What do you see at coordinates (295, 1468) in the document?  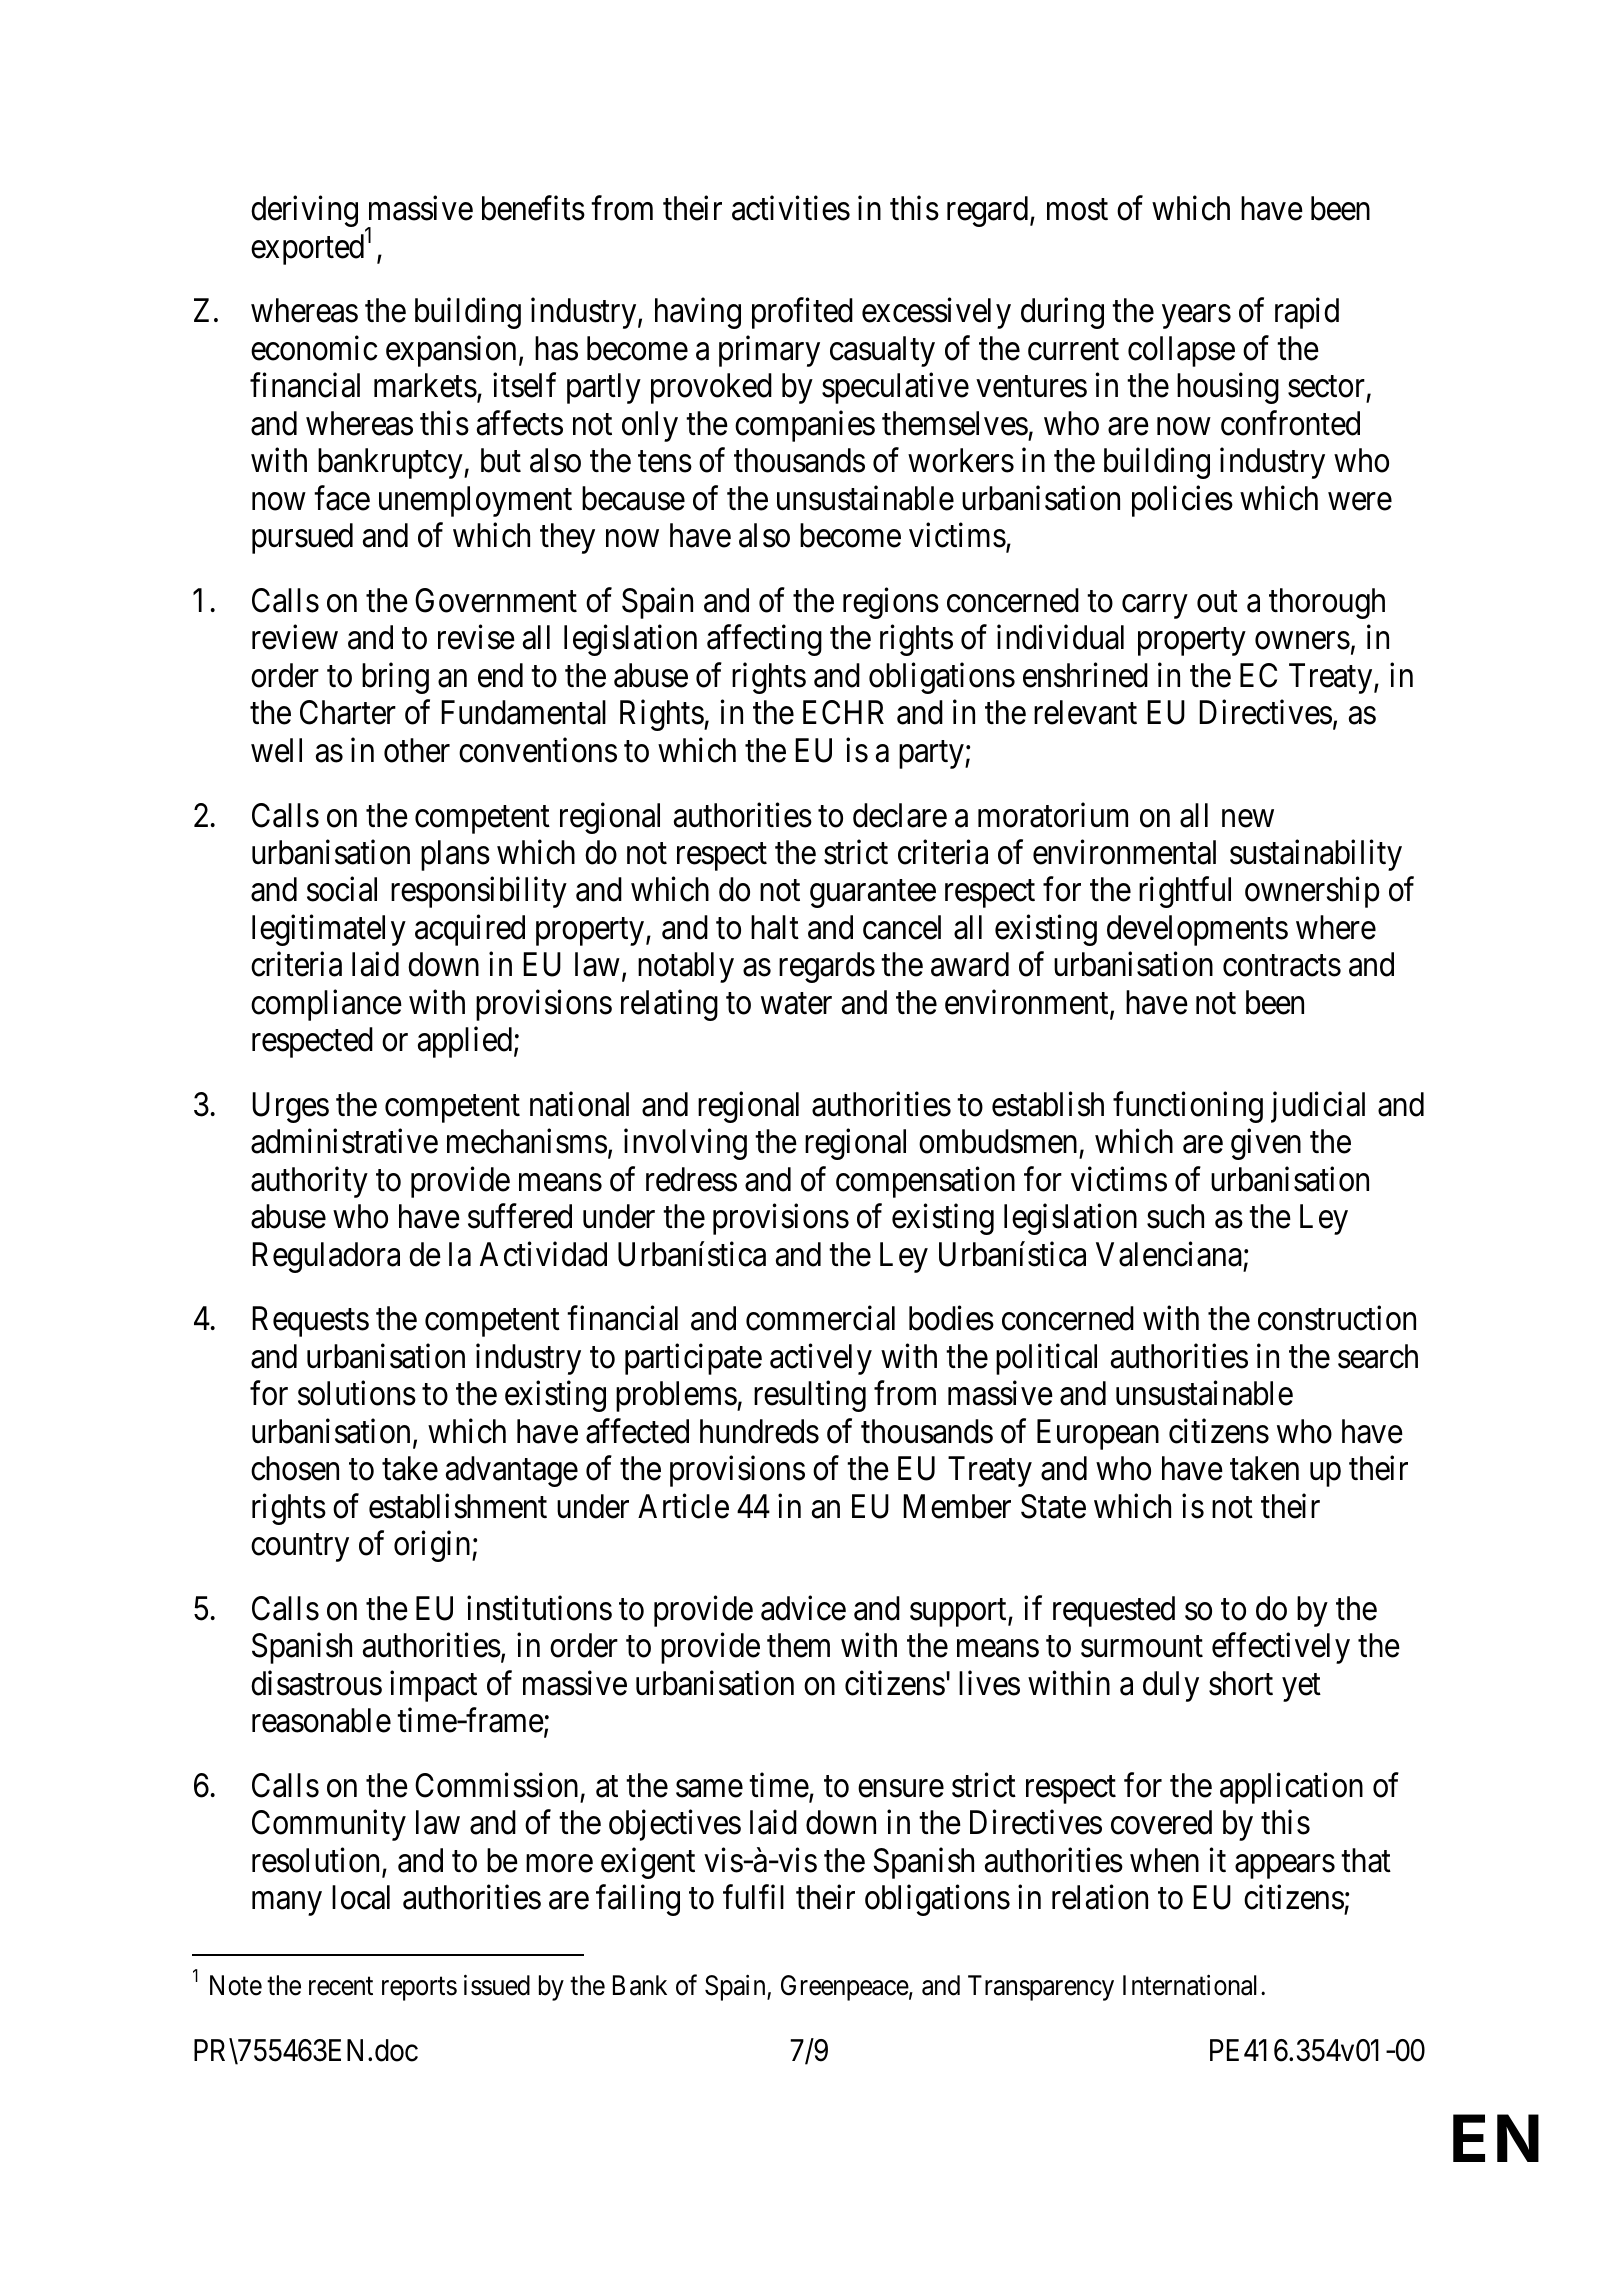 I see `chosen` at bounding box center [295, 1468].
